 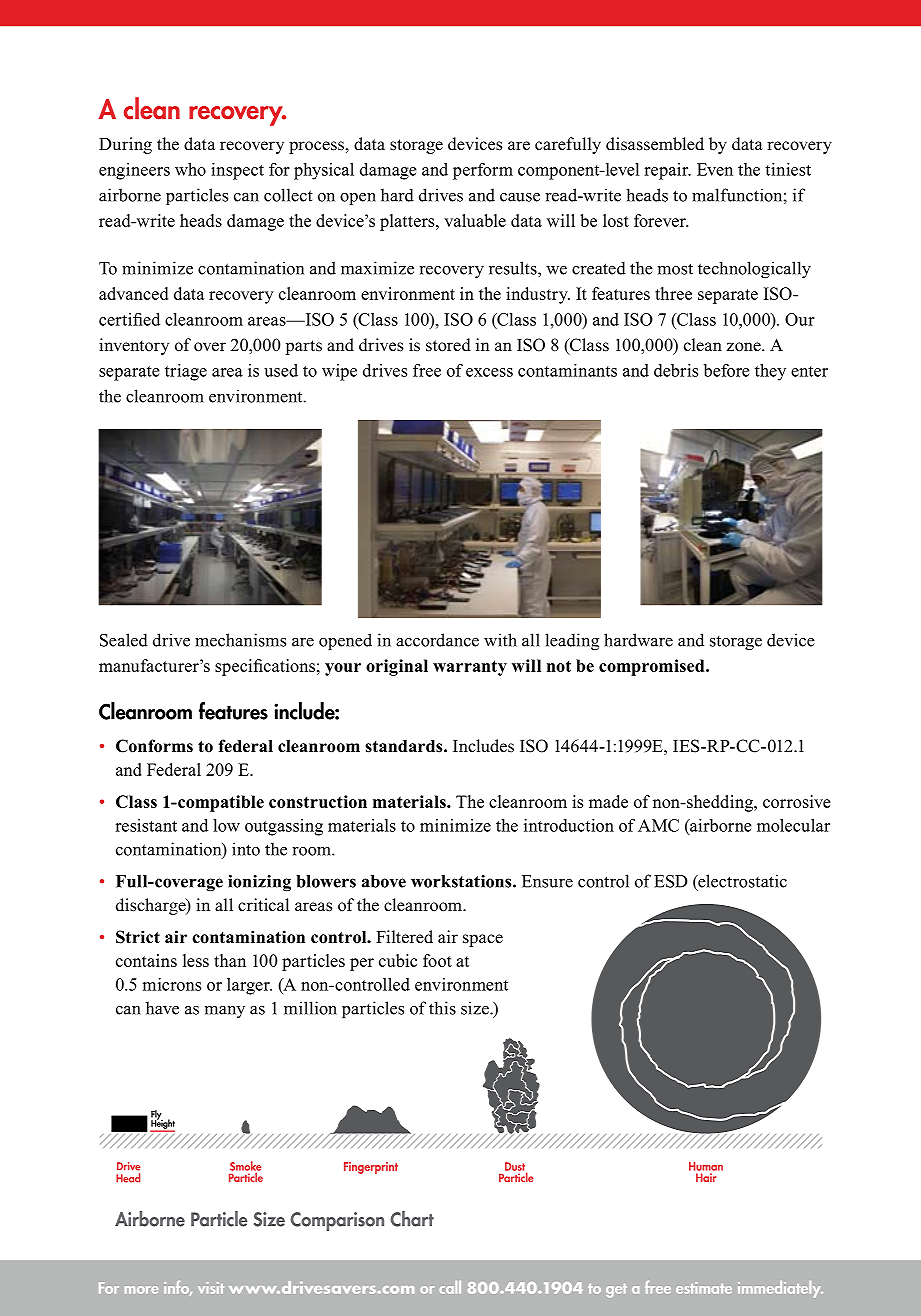 I want to click on Even, so click(x=715, y=169).
